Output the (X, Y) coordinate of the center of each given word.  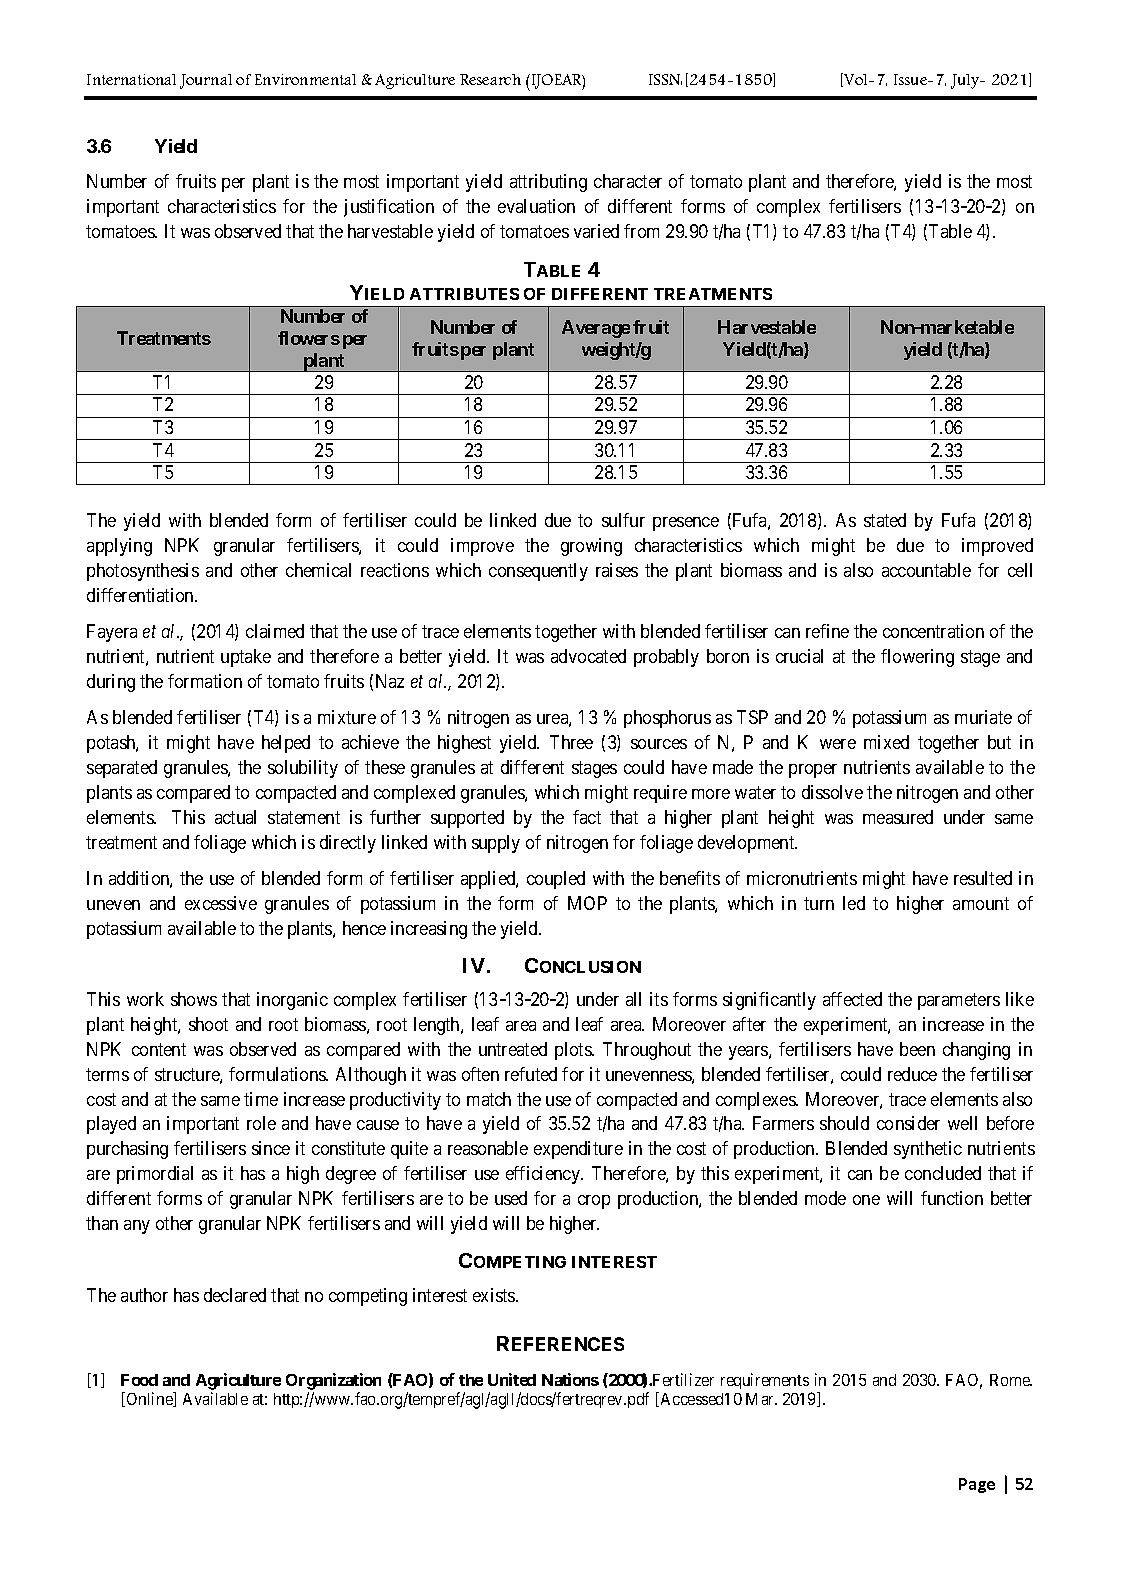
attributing (548, 183)
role (261, 1123)
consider (908, 1123)
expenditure (578, 1150)
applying (119, 547)
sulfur (623, 520)
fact (587, 817)
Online (151, 1399)
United (512, 1379)
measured (898, 817)
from (641, 231)
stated (885, 520)
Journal (206, 81)
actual (235, 817)
